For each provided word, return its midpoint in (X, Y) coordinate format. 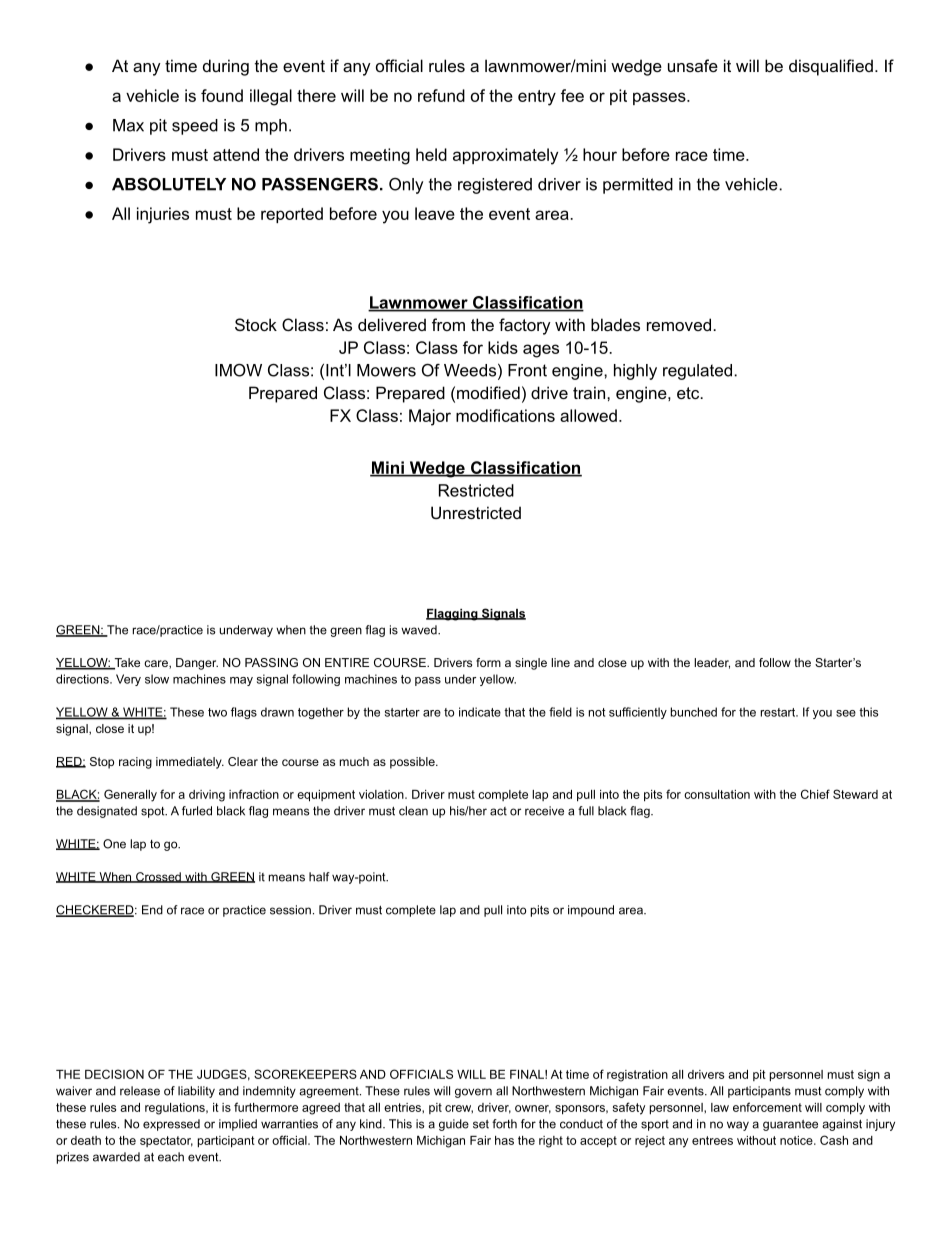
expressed (171, 1125)
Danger (197, 664)
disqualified (831, 67)
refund (441, 95)
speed (195, 127)
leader (712, 663)
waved (420, 630)
